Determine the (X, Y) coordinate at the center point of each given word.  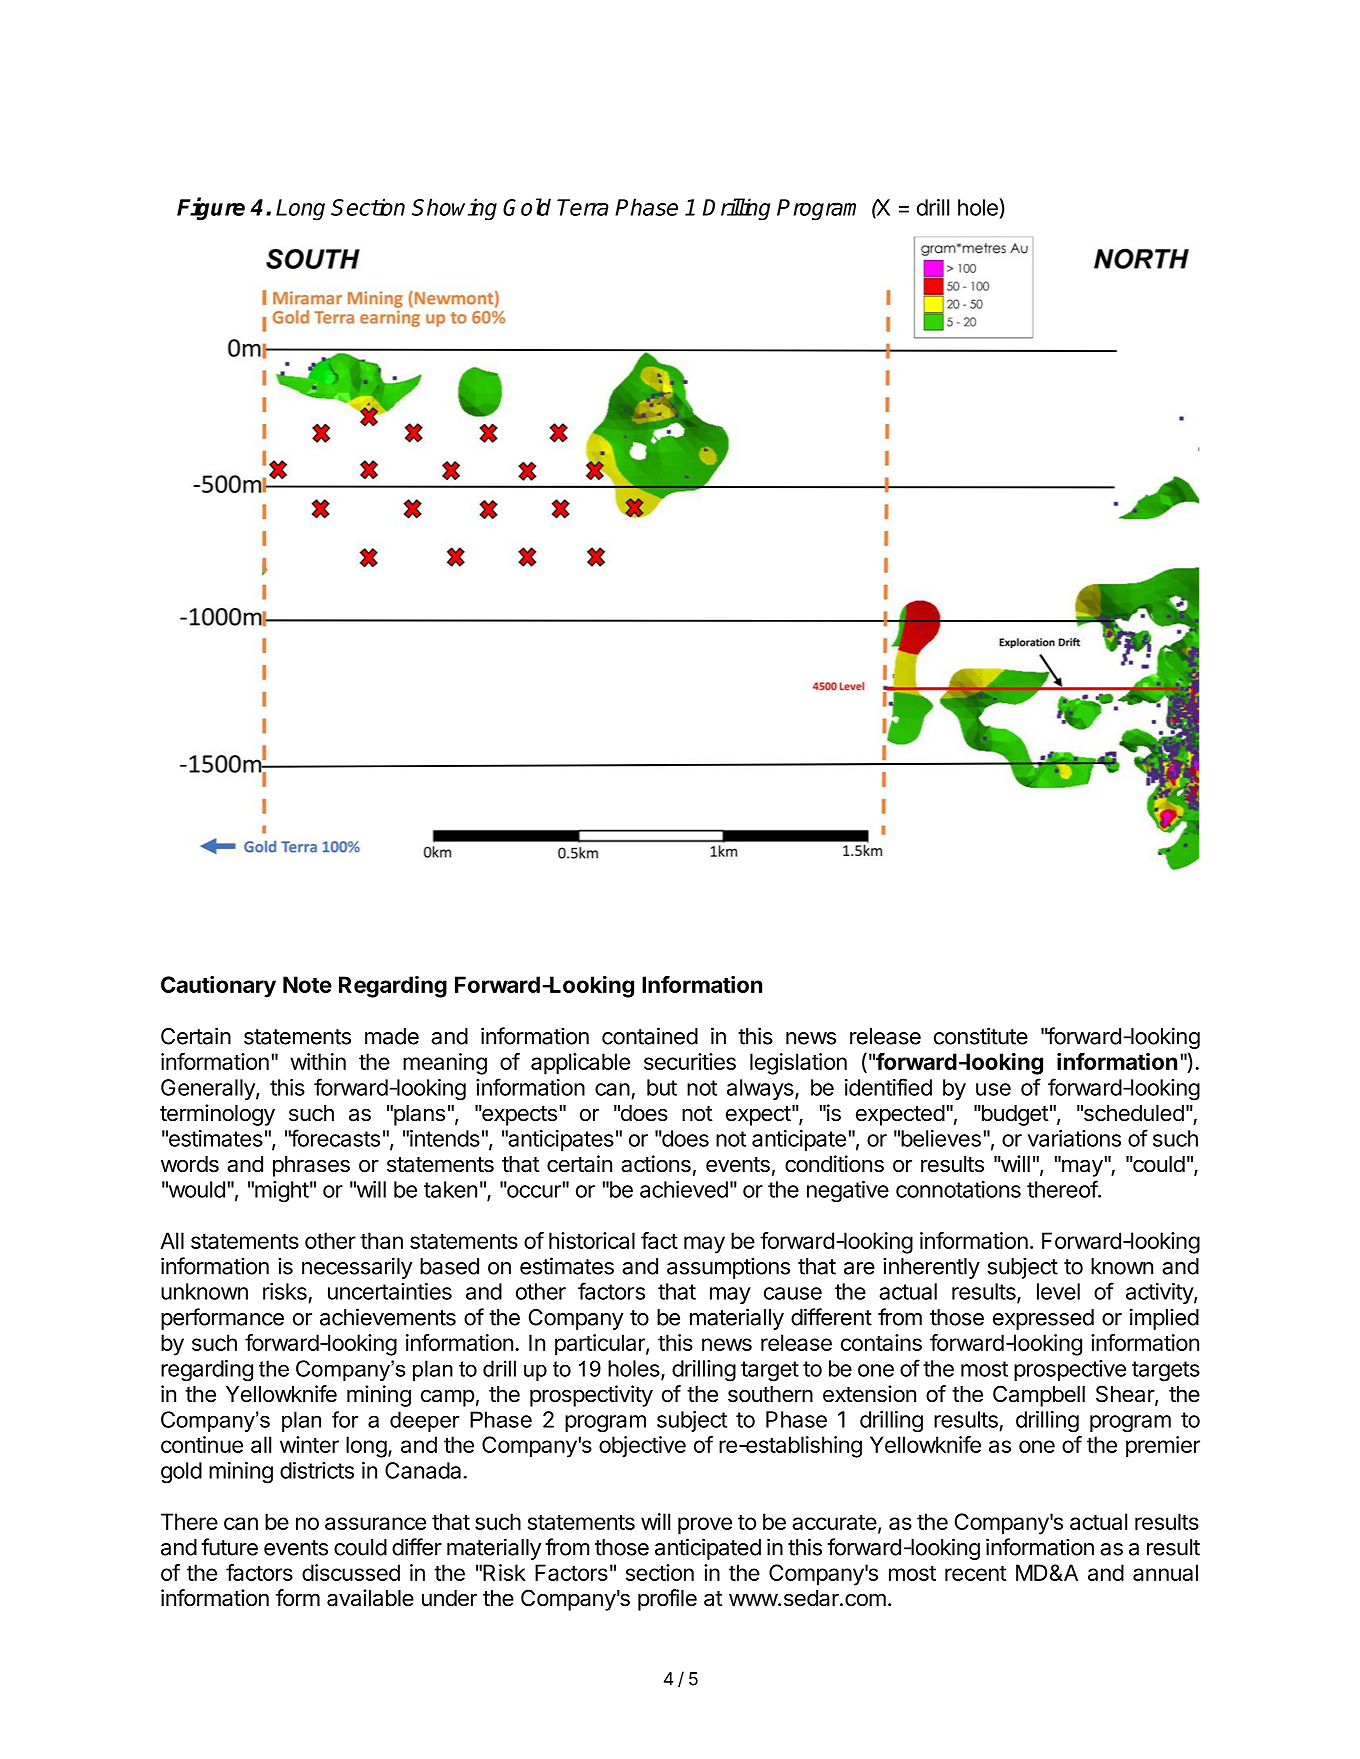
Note (307, 984)
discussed (351, 1572)
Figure (211, 208)
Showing (454, 209)
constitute (981, 1036)
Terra (583, 207)
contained (650, 1036)
